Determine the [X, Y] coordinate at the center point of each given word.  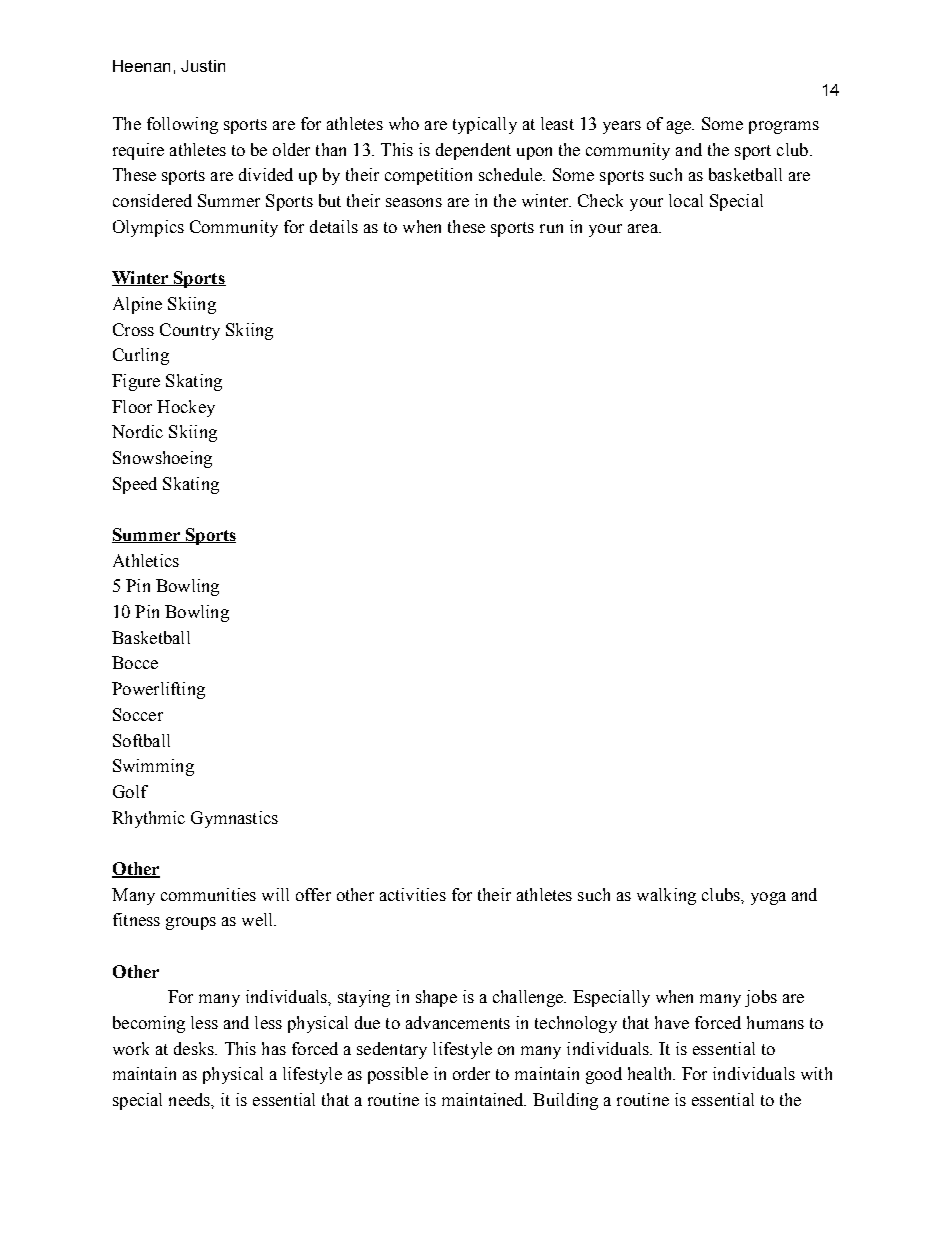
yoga [768, 898]
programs [784, 127]
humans [775, 1022]
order [471, 1073]
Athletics [146, 560]
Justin [203, 66]
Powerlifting [158, 690]
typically [485, 125]
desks [195, 1048]
